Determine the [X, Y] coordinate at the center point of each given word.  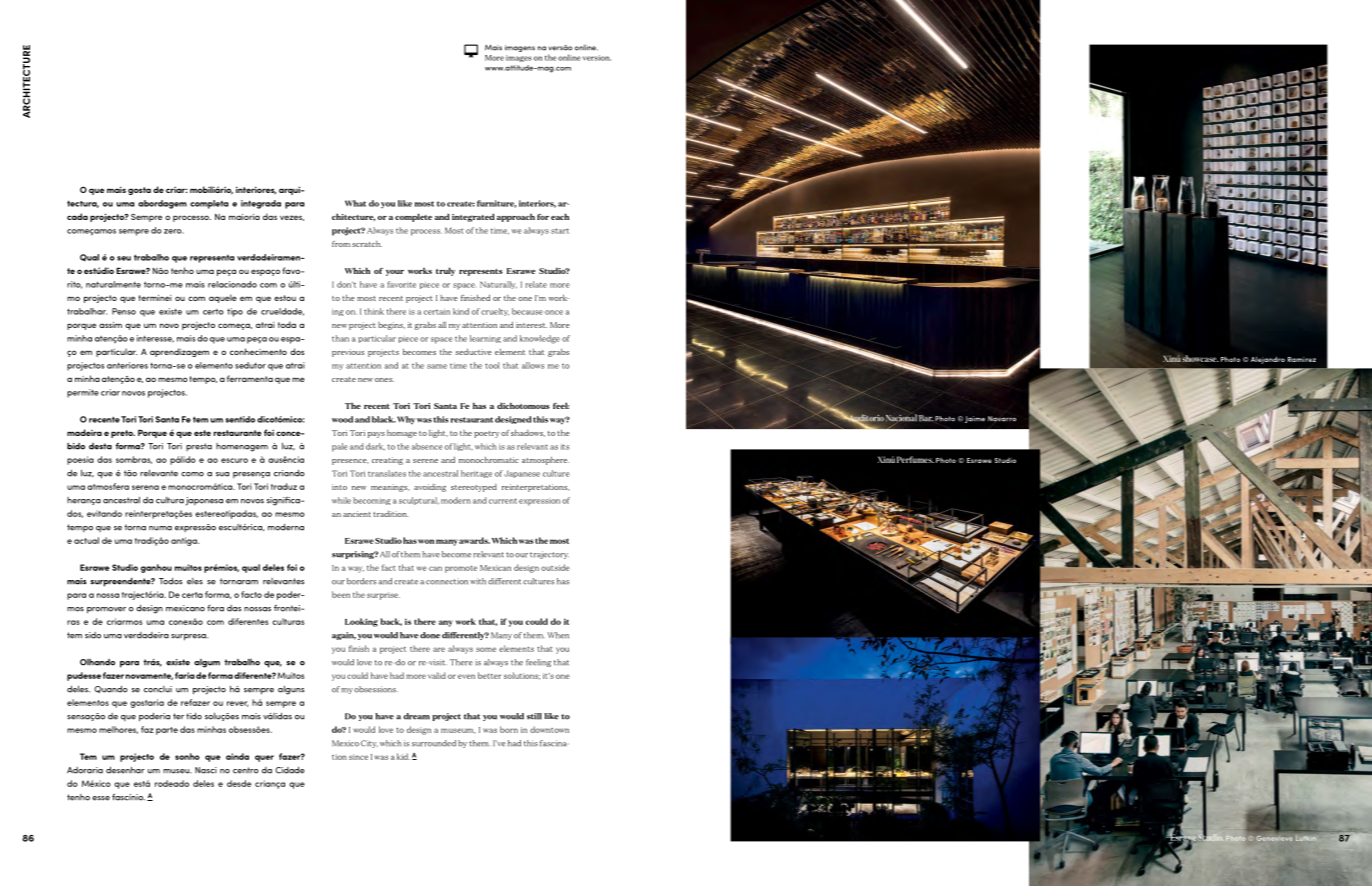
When [558, 635]
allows [533, 365]
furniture [496, 204]
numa [160, 528]
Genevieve [1274, 838]
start [560, 231]
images [519, 58]
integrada [261, 204]
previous [348, 353]
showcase [1200, 358]
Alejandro [1266, 360]
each [560, 216]
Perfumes [915, 459]
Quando [111, 689]
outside [555, 567]
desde [239, 783]
